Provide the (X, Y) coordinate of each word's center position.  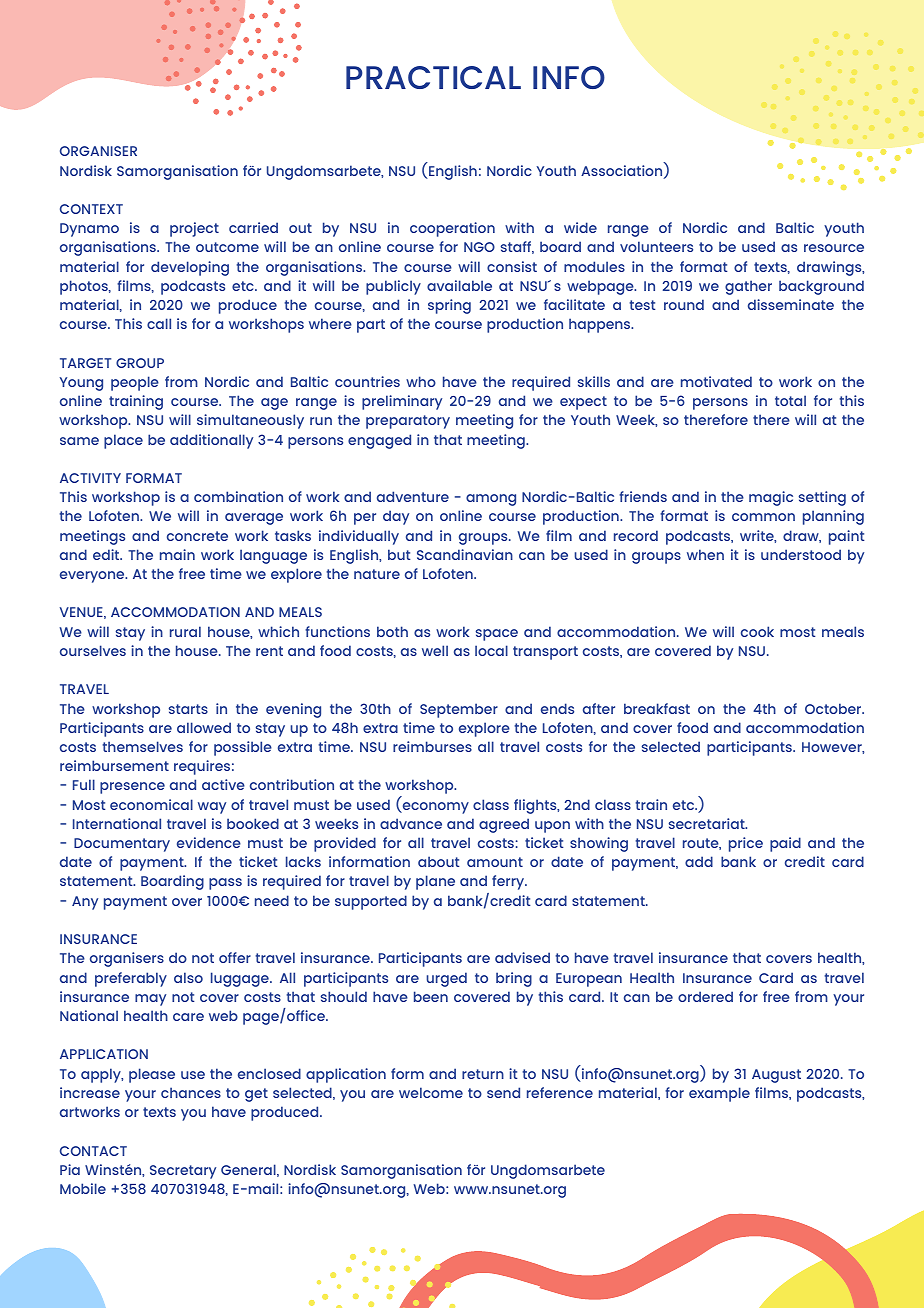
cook (757, 631)
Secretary (183, 1172)
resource (834, 248)
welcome (431, 1092)
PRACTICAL (433, 77)
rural (185, 631)
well (435, 650)
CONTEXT (91, 209)
